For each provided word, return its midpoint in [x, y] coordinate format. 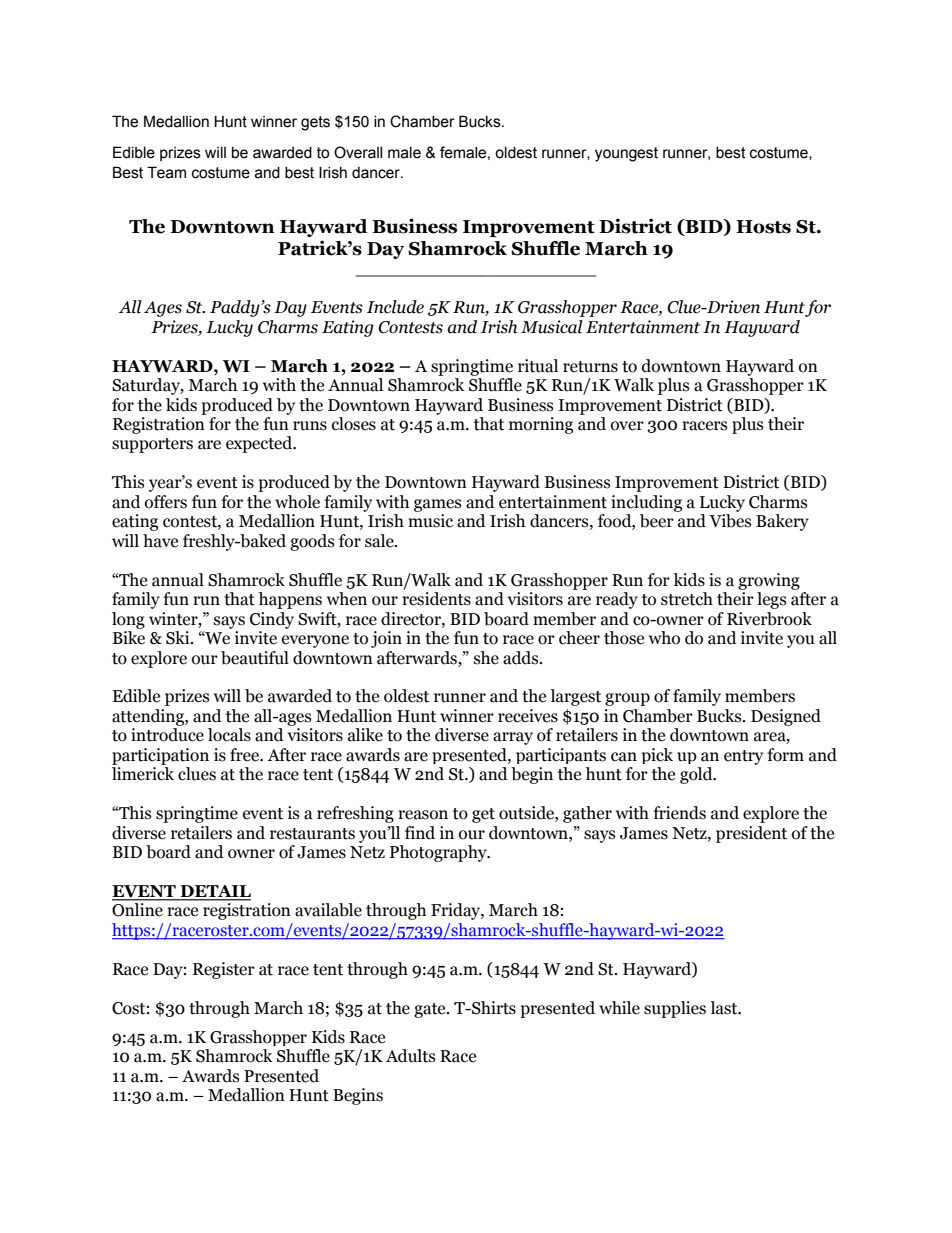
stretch [687, 599]
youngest [626, 154]
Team [166, 172]
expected [260, 444]
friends [679, 813]
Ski [179, 638]
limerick [143, 774]
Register [224, 970]
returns [590, 367]
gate [431, 1010]
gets [315, 123]
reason [423, 815]
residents [436, 599]
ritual [538, 366]
